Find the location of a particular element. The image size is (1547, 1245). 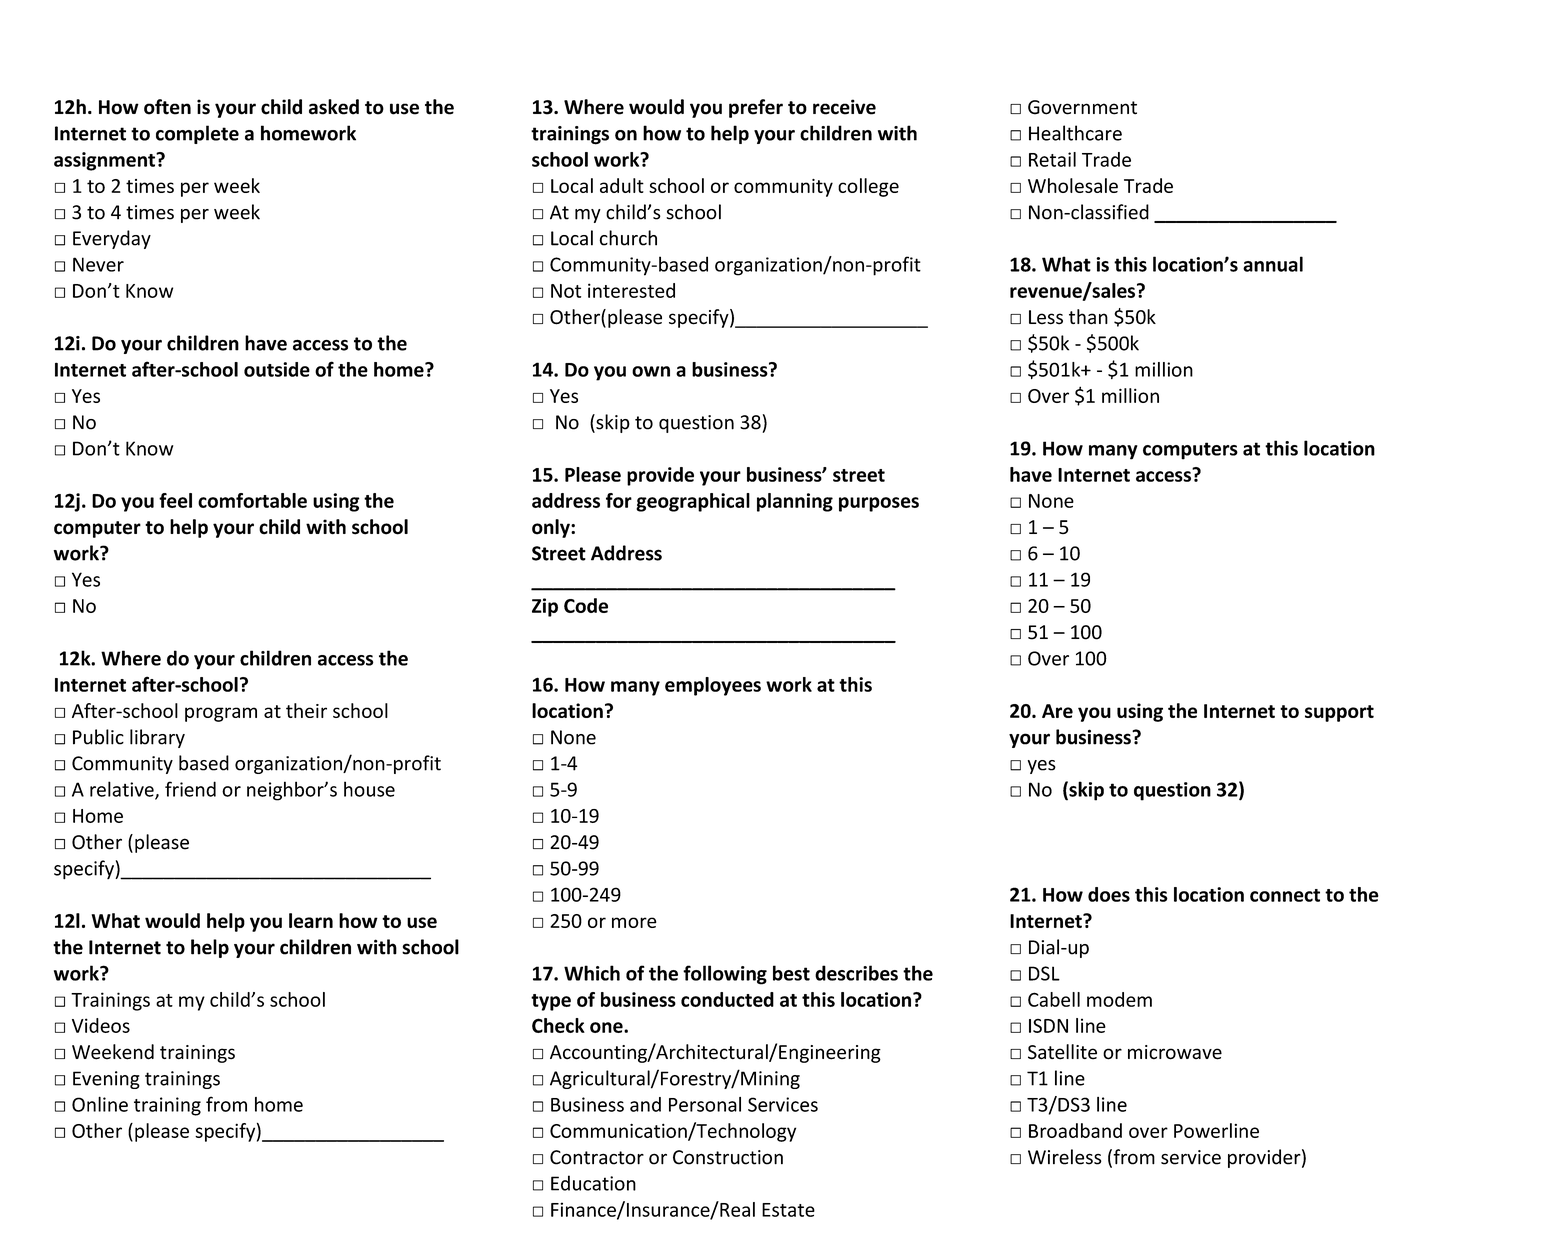

Healthcare is located at coordinates (1075, 133).
